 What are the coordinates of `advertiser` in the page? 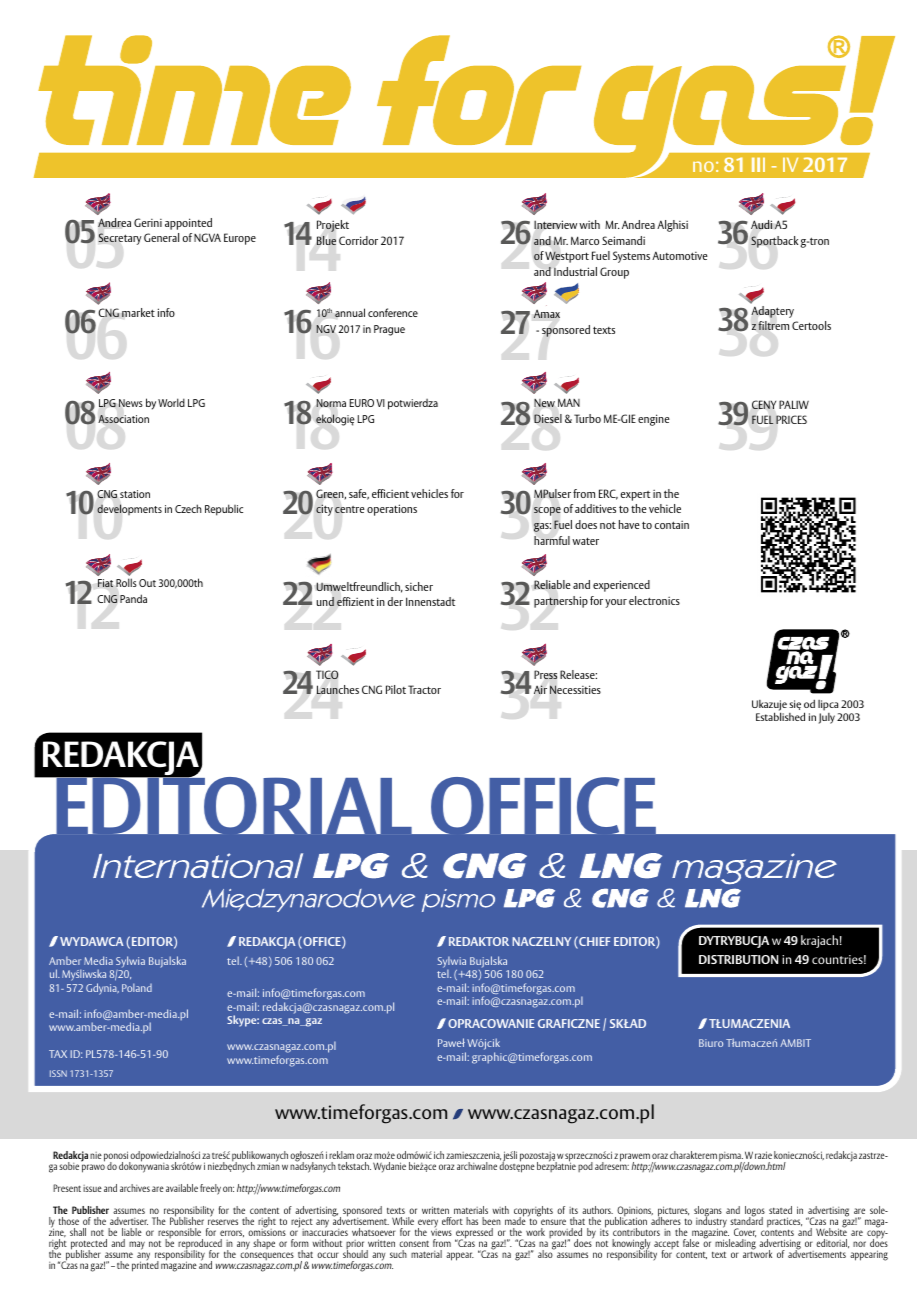 It's located at (129, 1221).
